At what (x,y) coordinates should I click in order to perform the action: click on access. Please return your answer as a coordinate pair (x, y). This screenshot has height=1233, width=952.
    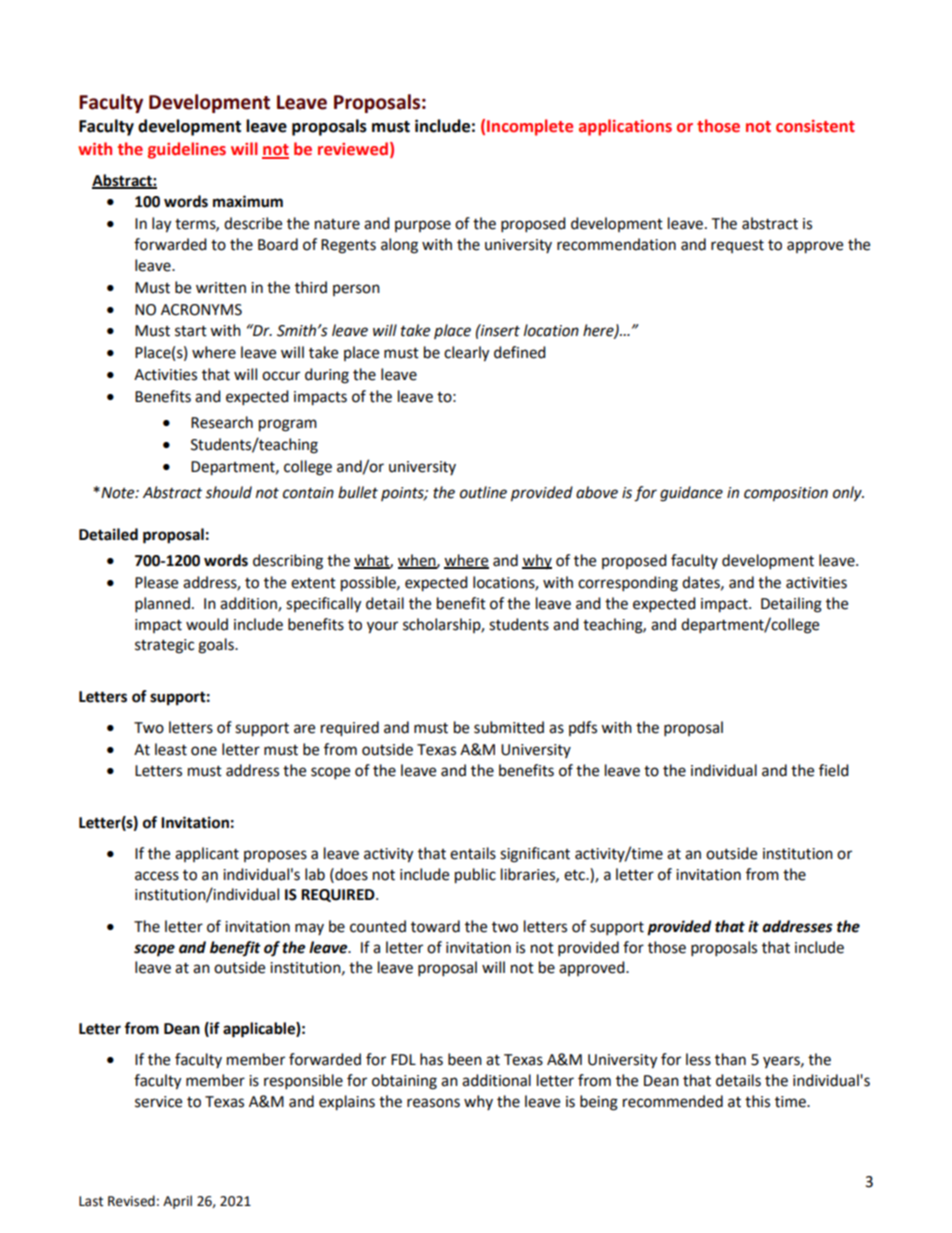
    Looking at the image, I should click on (157, 876).
